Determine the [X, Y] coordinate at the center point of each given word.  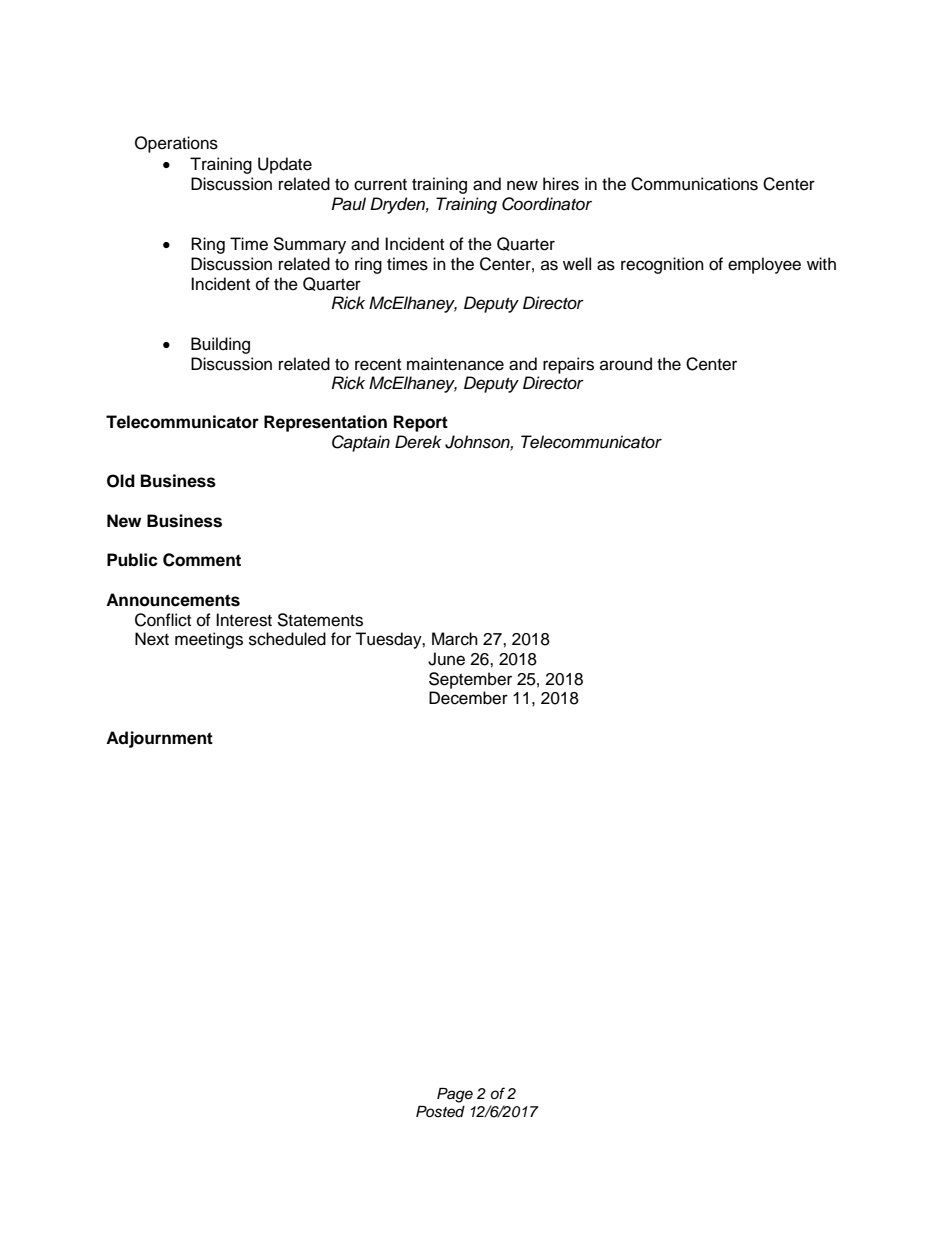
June [446, 659]
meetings [209, 640]
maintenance [455, 364]
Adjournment [159, 739]
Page [455, 1095]
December [468, 698]
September [470, 680]
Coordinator [547, 204]
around [626, 364]
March [455, 639]
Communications [694, 184]
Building [220, 345]
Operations [176, 144]
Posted [440, 1112]
